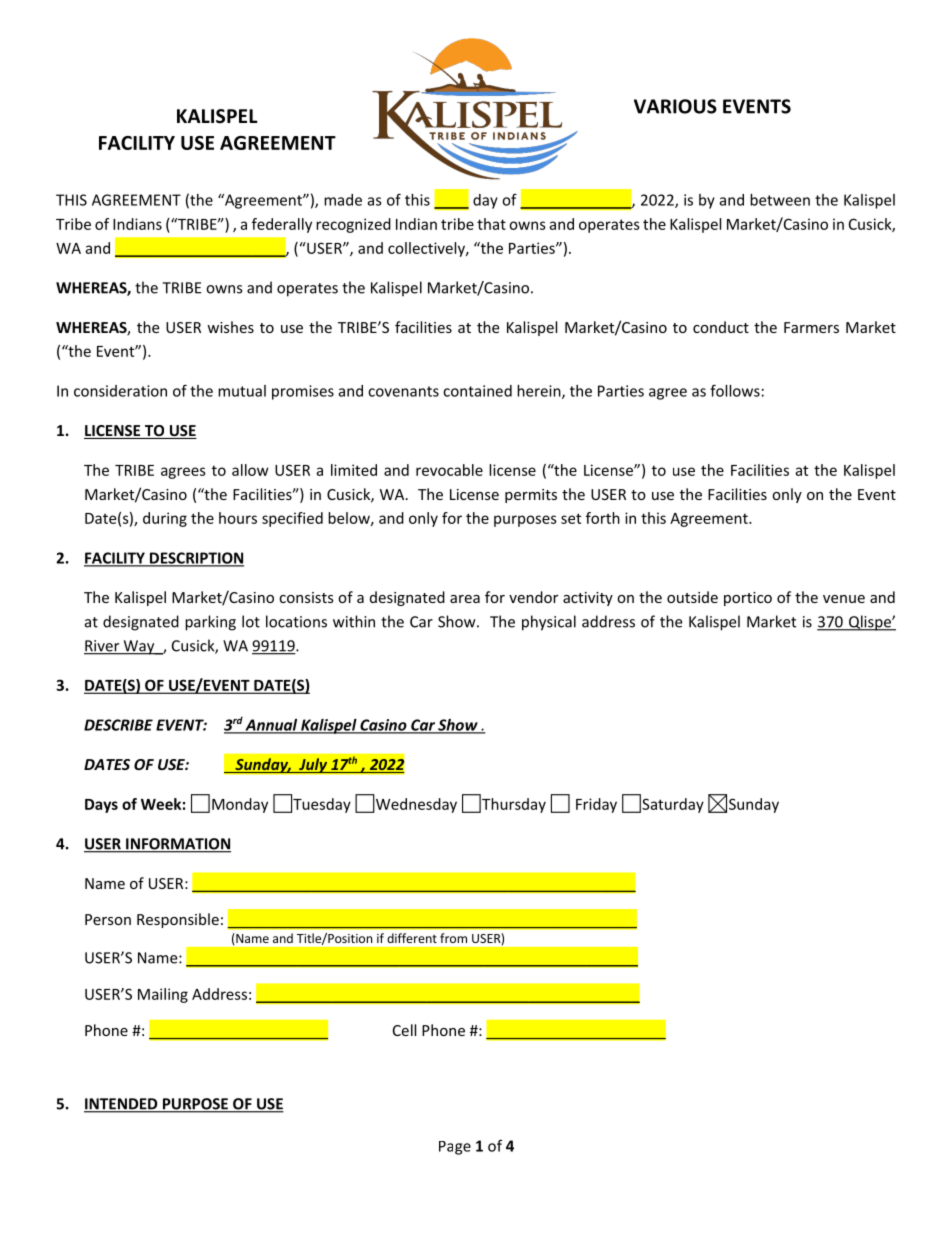  What do you see at coordinates (596, 805) in the document?
I see `Friday` at bounding box center [596, 805].
